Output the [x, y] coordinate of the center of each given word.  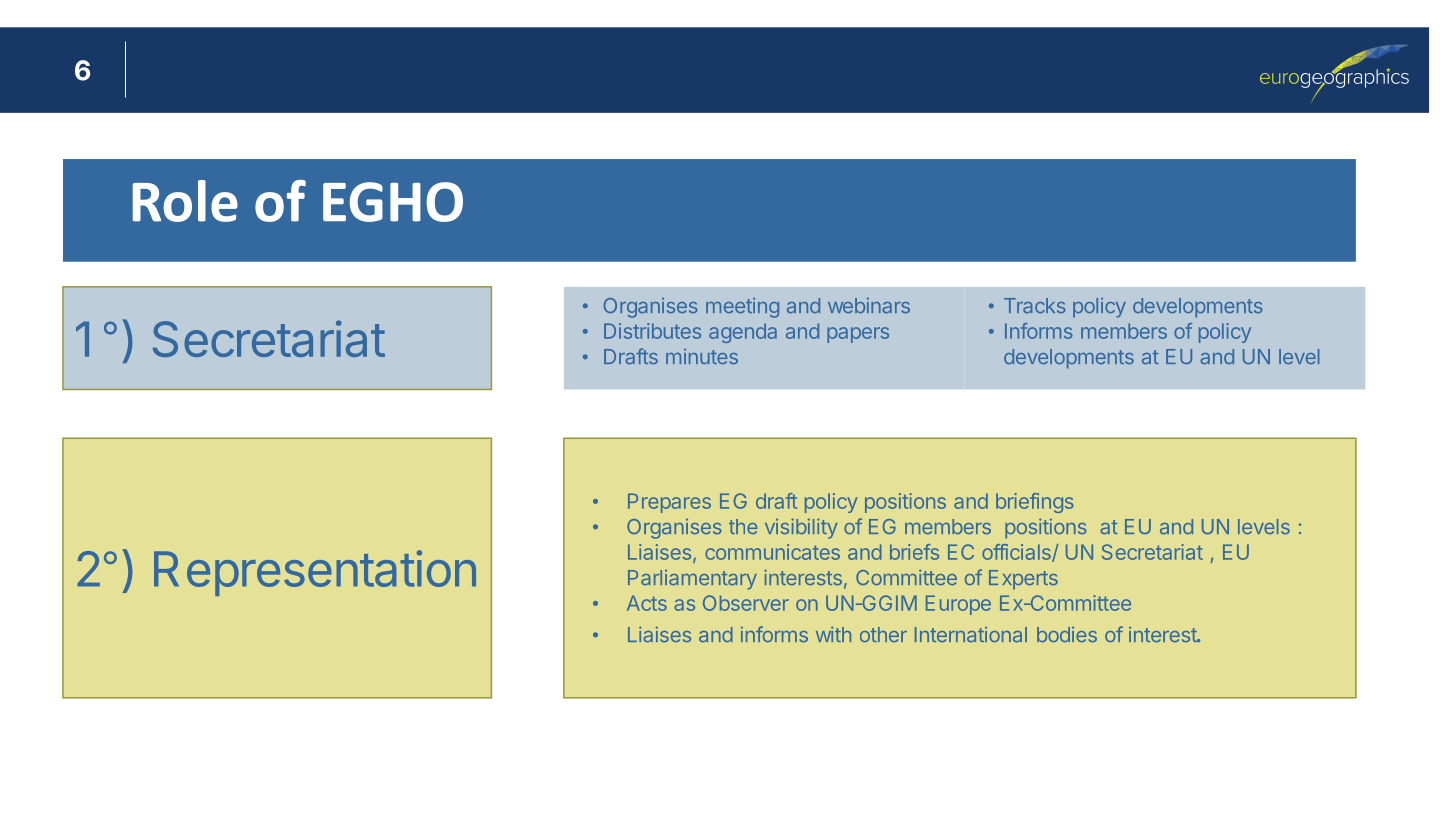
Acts [647, 603]
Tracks [1035, 305]
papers [858, 335]
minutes [702, 356]
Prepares [669, 503]
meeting [742, 308]
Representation [315, 573]
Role [185, 201]
